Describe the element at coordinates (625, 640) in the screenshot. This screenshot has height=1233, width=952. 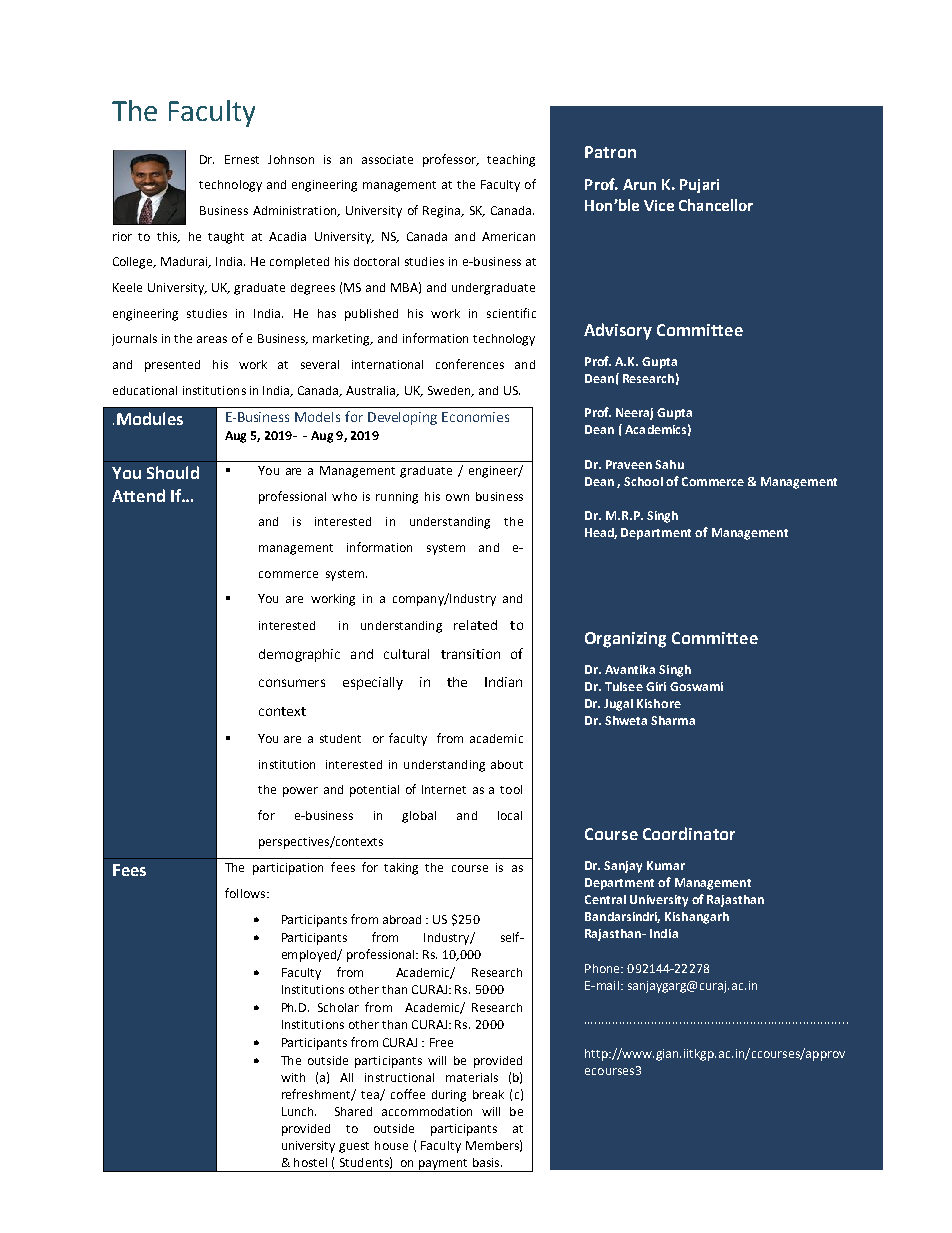
I see `Organizing` at that location.
